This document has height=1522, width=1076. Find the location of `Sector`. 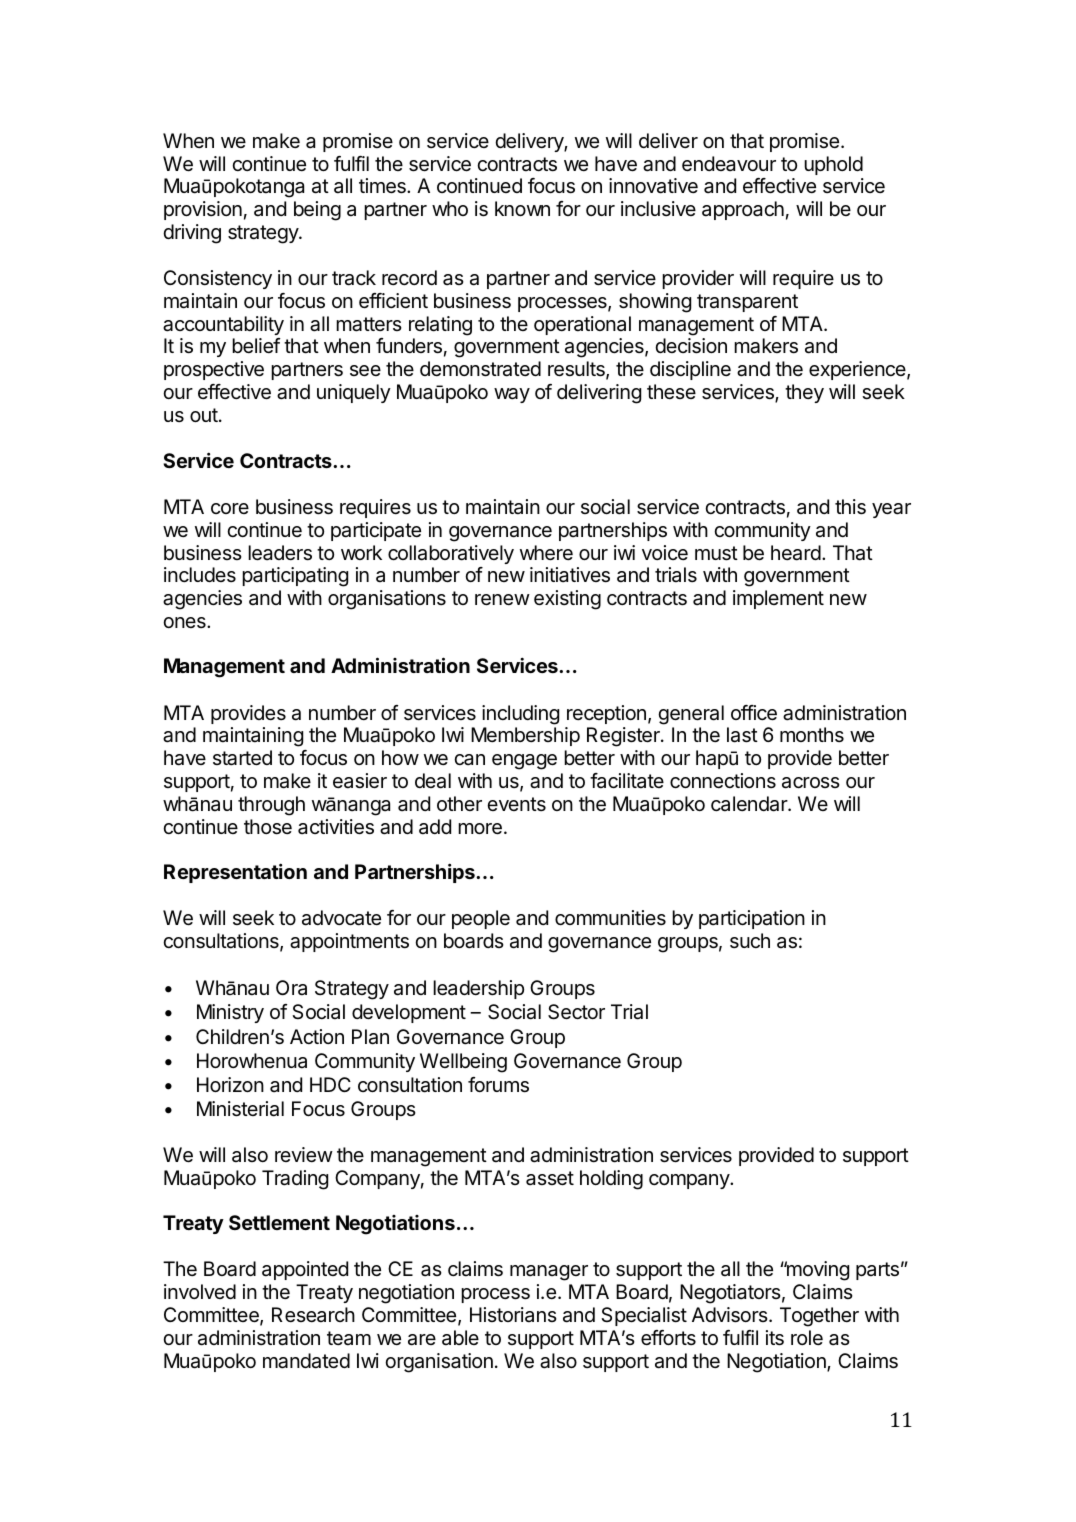

Sector is located at coordinates (576, 1012).
